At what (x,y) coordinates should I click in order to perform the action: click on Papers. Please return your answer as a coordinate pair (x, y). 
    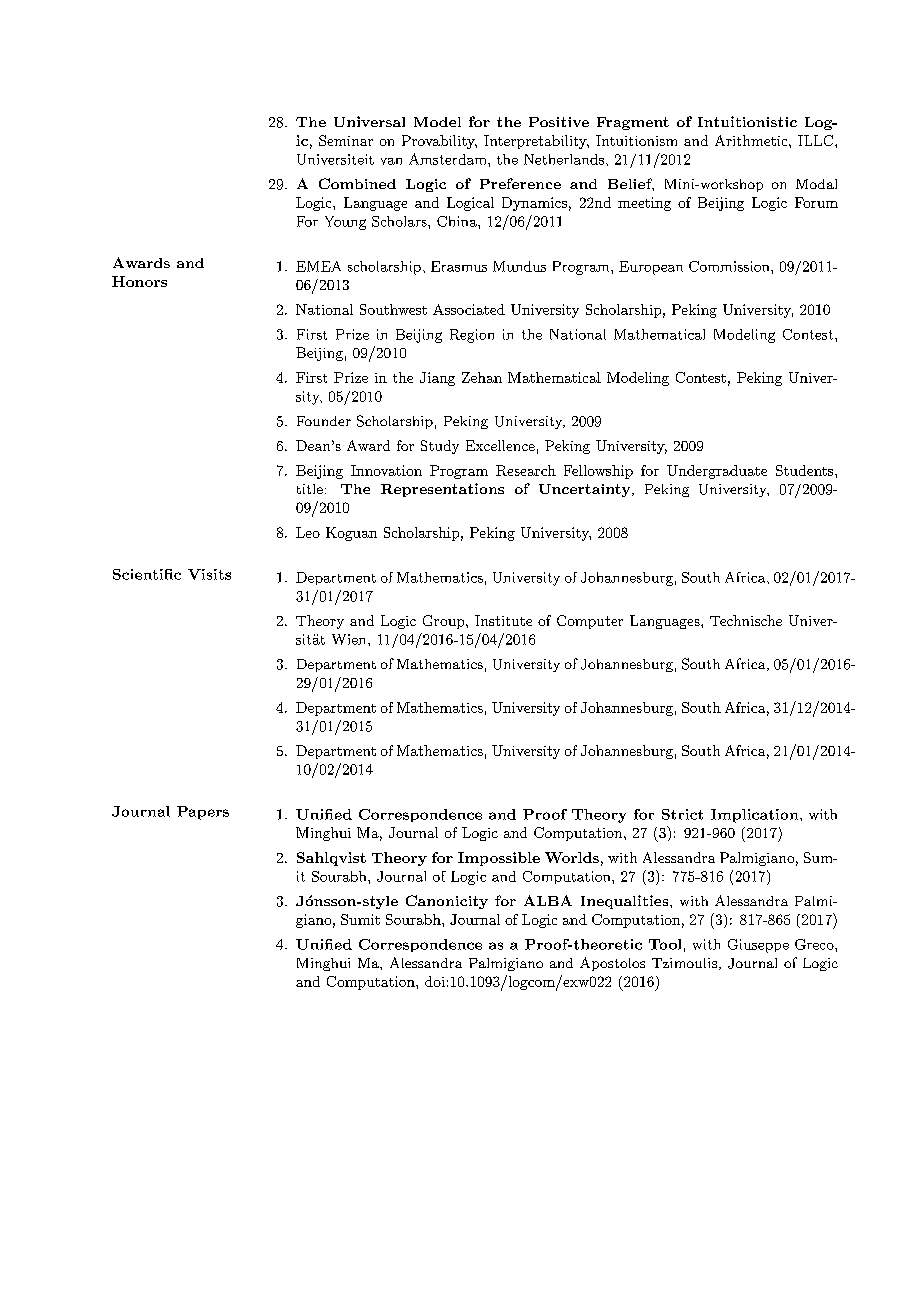
    Looking at the image, I should click on (203, 813).
